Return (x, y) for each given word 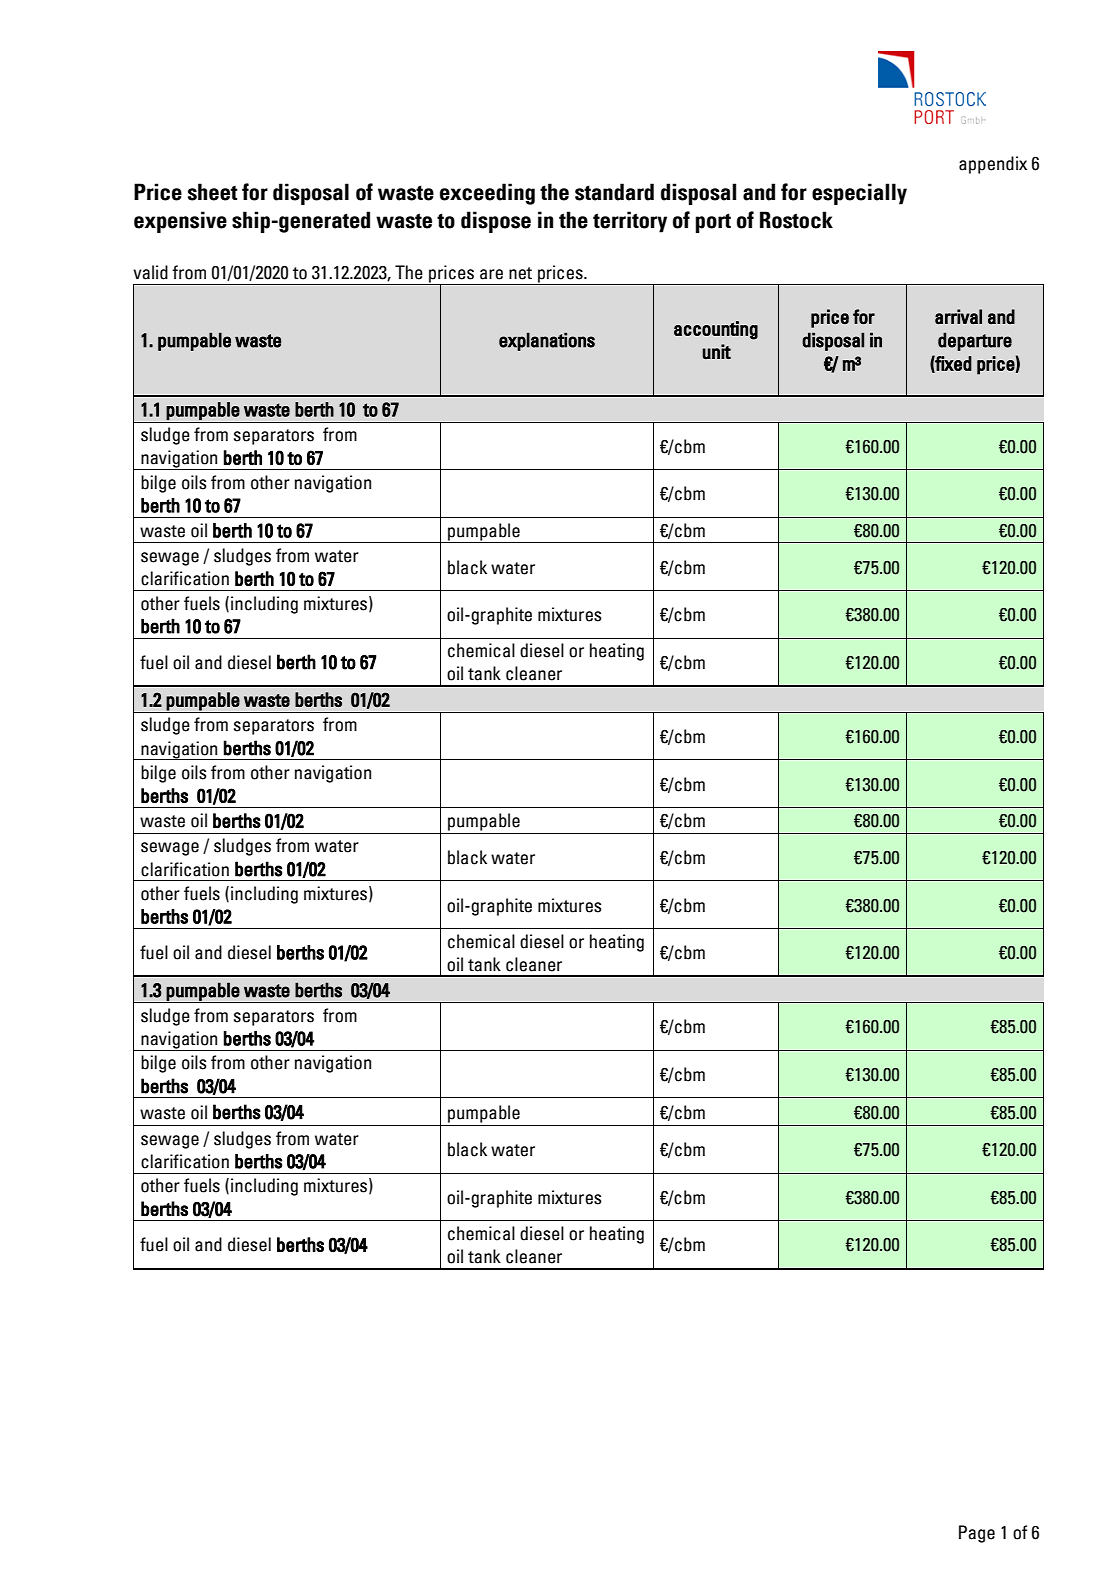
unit (717, 351)
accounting (716, 330)
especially (859, 194)
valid (150, 272)
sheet (213, 192)
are (491, 274)
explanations (547, 341)
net (520, 273)
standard (614, 192)
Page (977, 1534)
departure (975, 341)
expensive (180, 222)
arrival (958, 316)
